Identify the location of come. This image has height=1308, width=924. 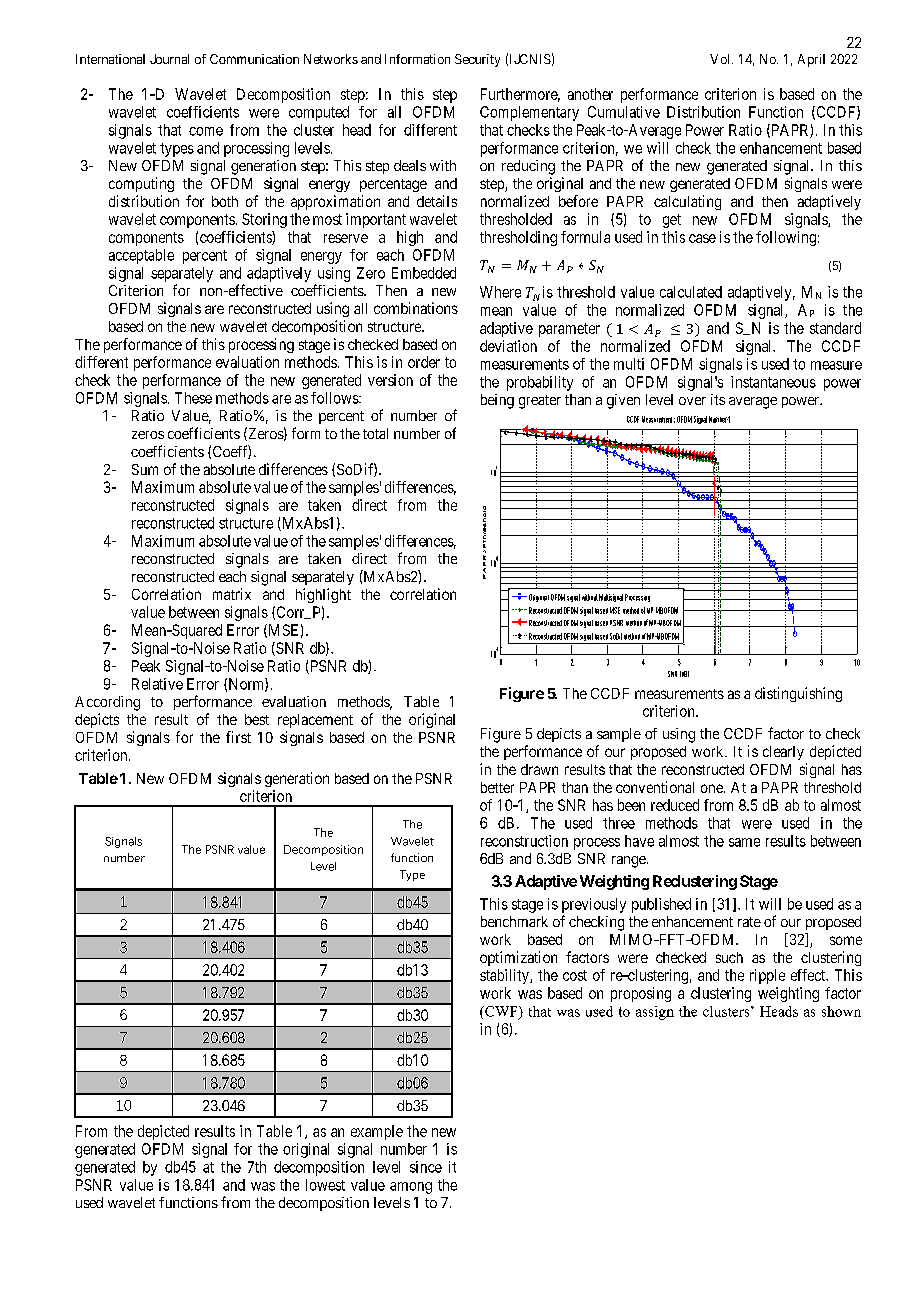
(206, 131).
